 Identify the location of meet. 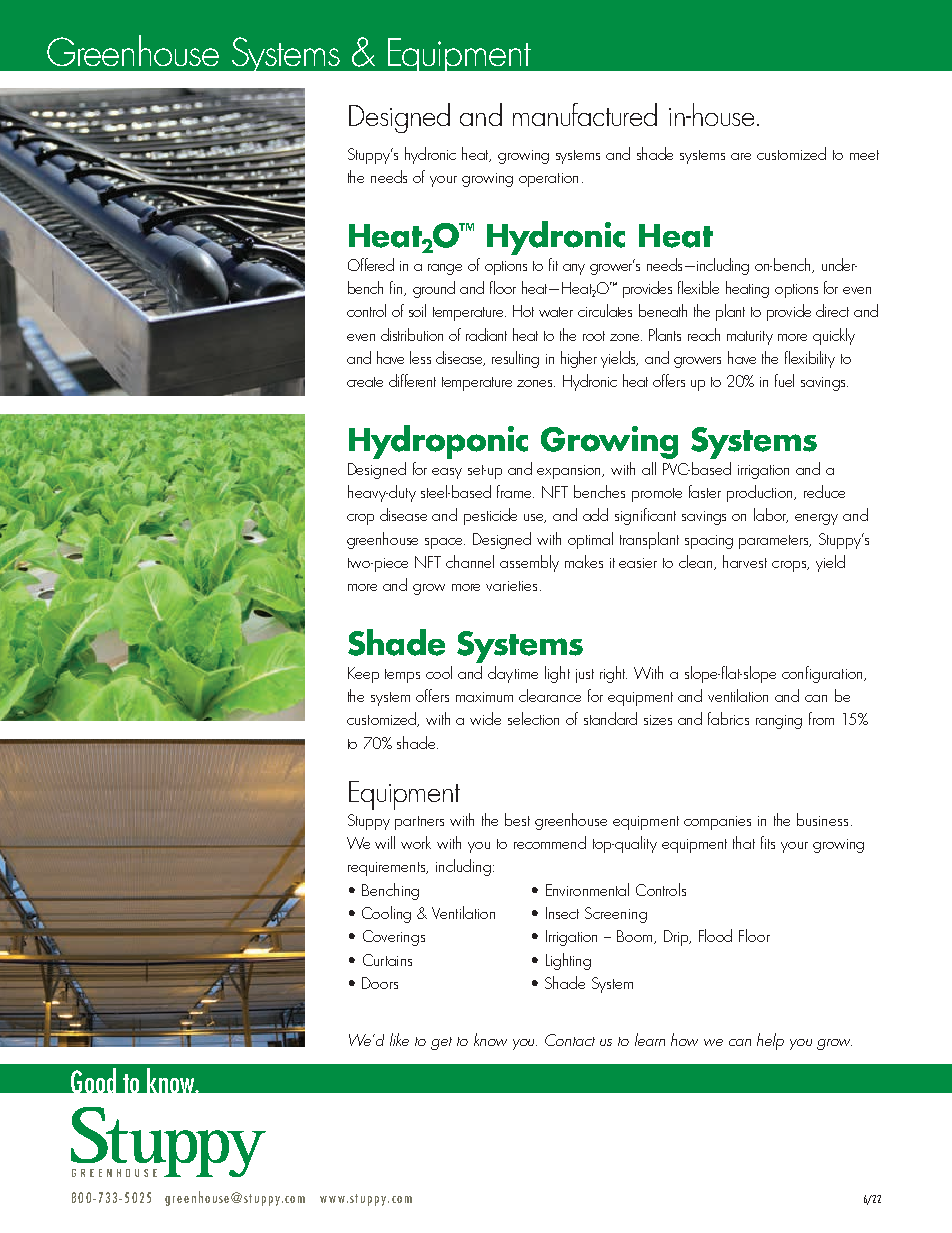
(864, 155).
